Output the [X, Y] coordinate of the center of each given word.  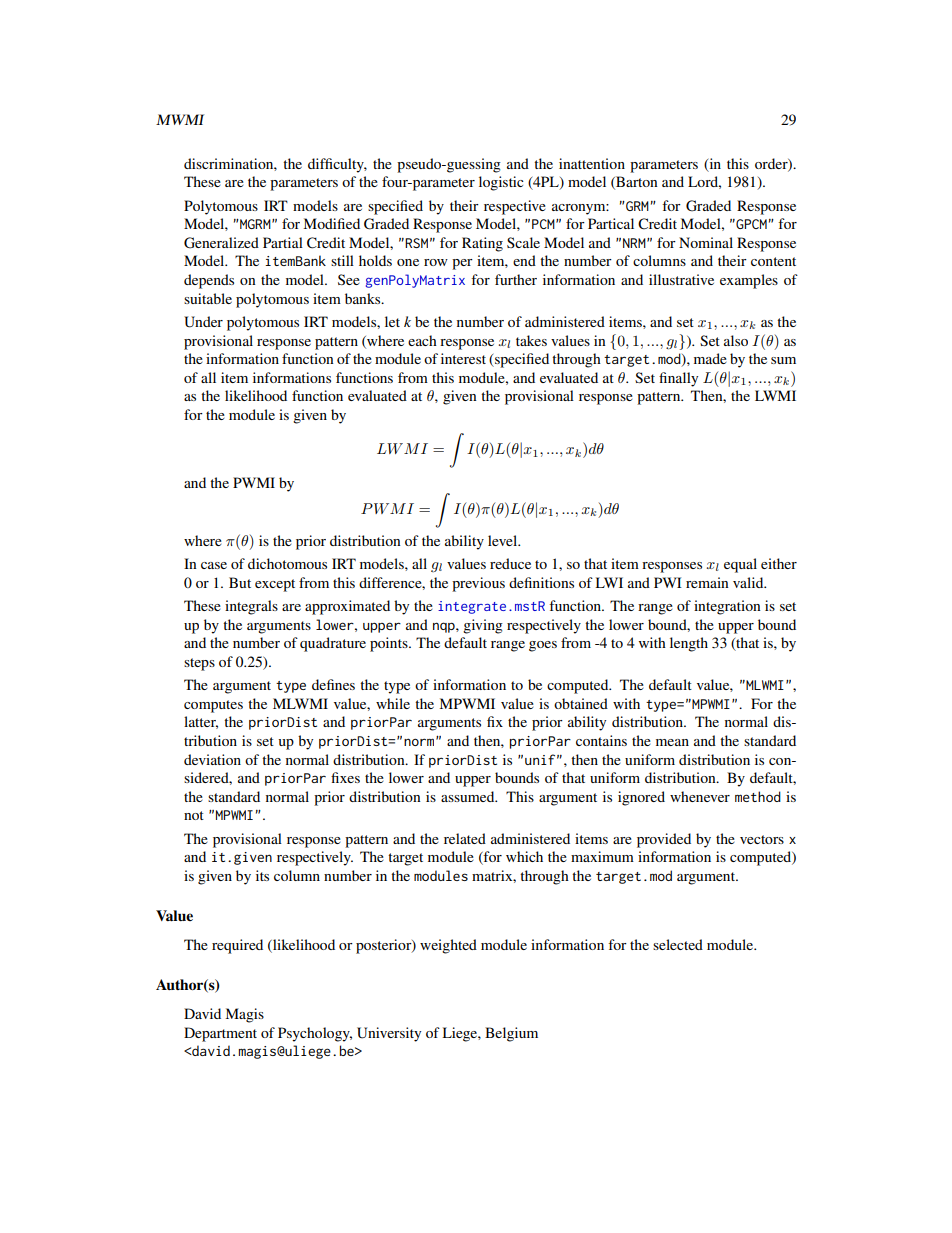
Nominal [706, 242]
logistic [501, 183]
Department [220, 1034]
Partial [283, 242]
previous [478, 584]
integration [727, 607]
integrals [251, 607]
